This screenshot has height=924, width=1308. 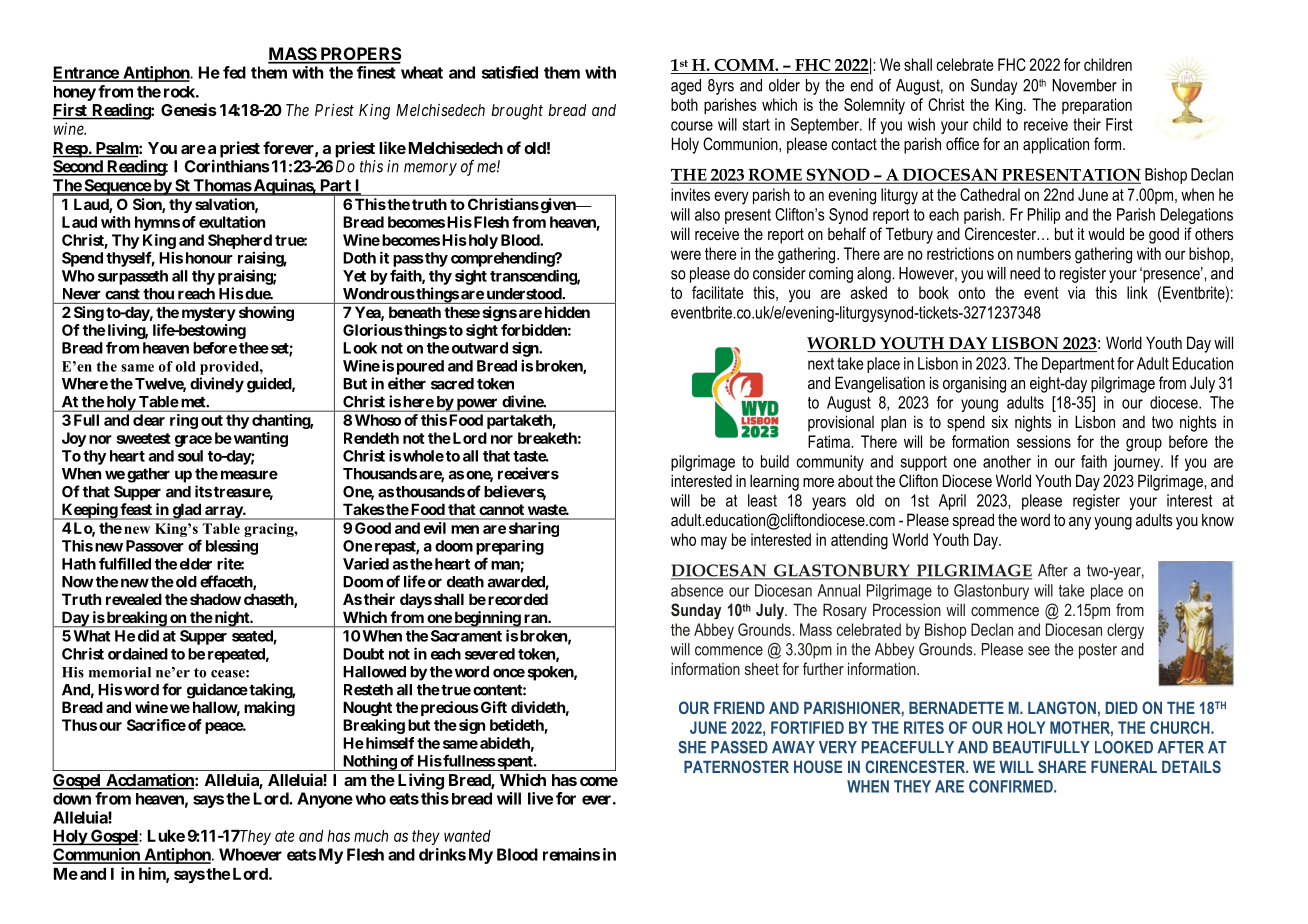 What do you see at coordinates (540, 798) in the screenshot?
I see `live` at bounding box center [540, 798].
